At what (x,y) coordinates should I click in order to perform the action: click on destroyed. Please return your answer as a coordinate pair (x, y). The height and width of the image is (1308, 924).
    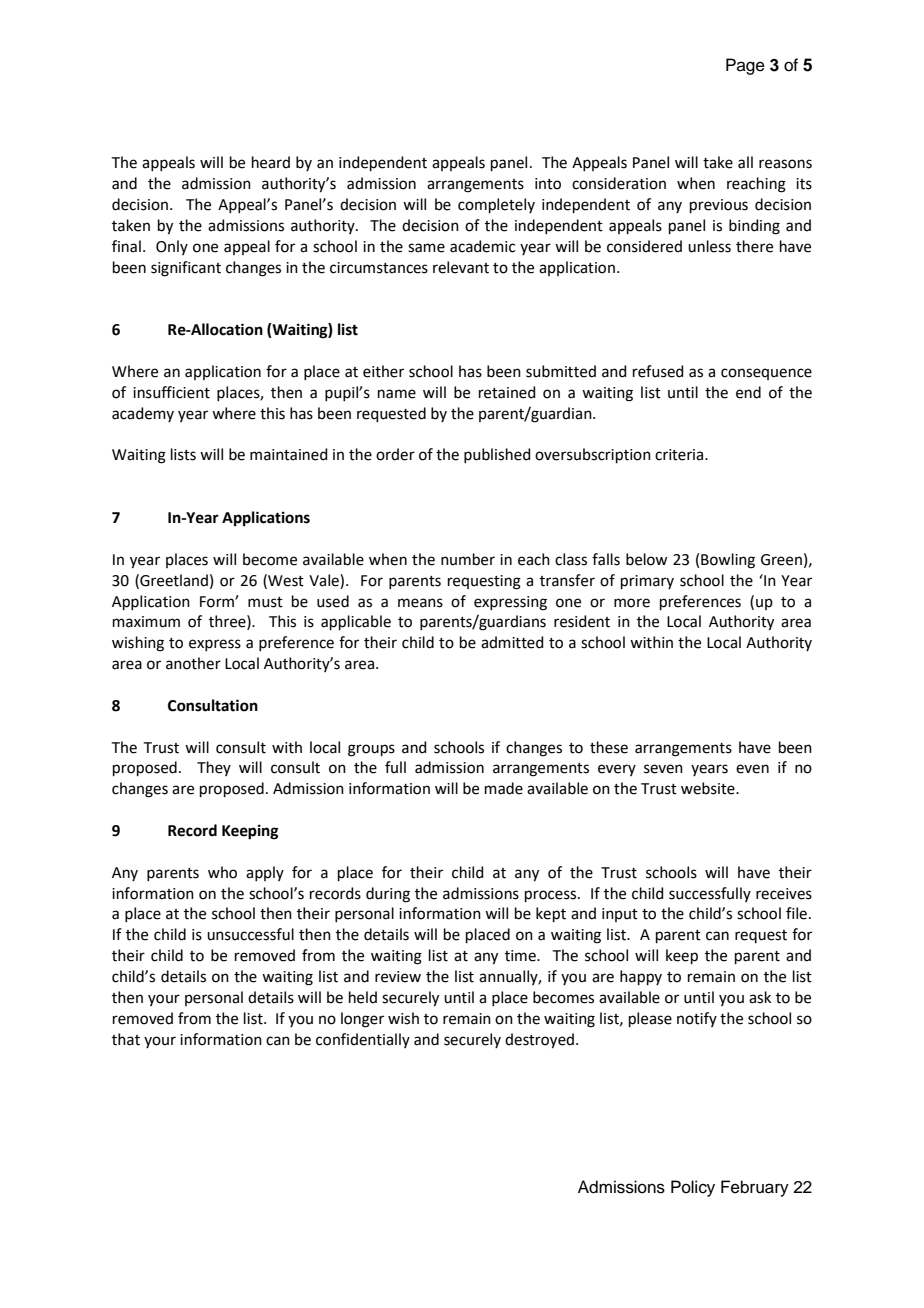
    Looking at the image, I should click on (539, 1041).
